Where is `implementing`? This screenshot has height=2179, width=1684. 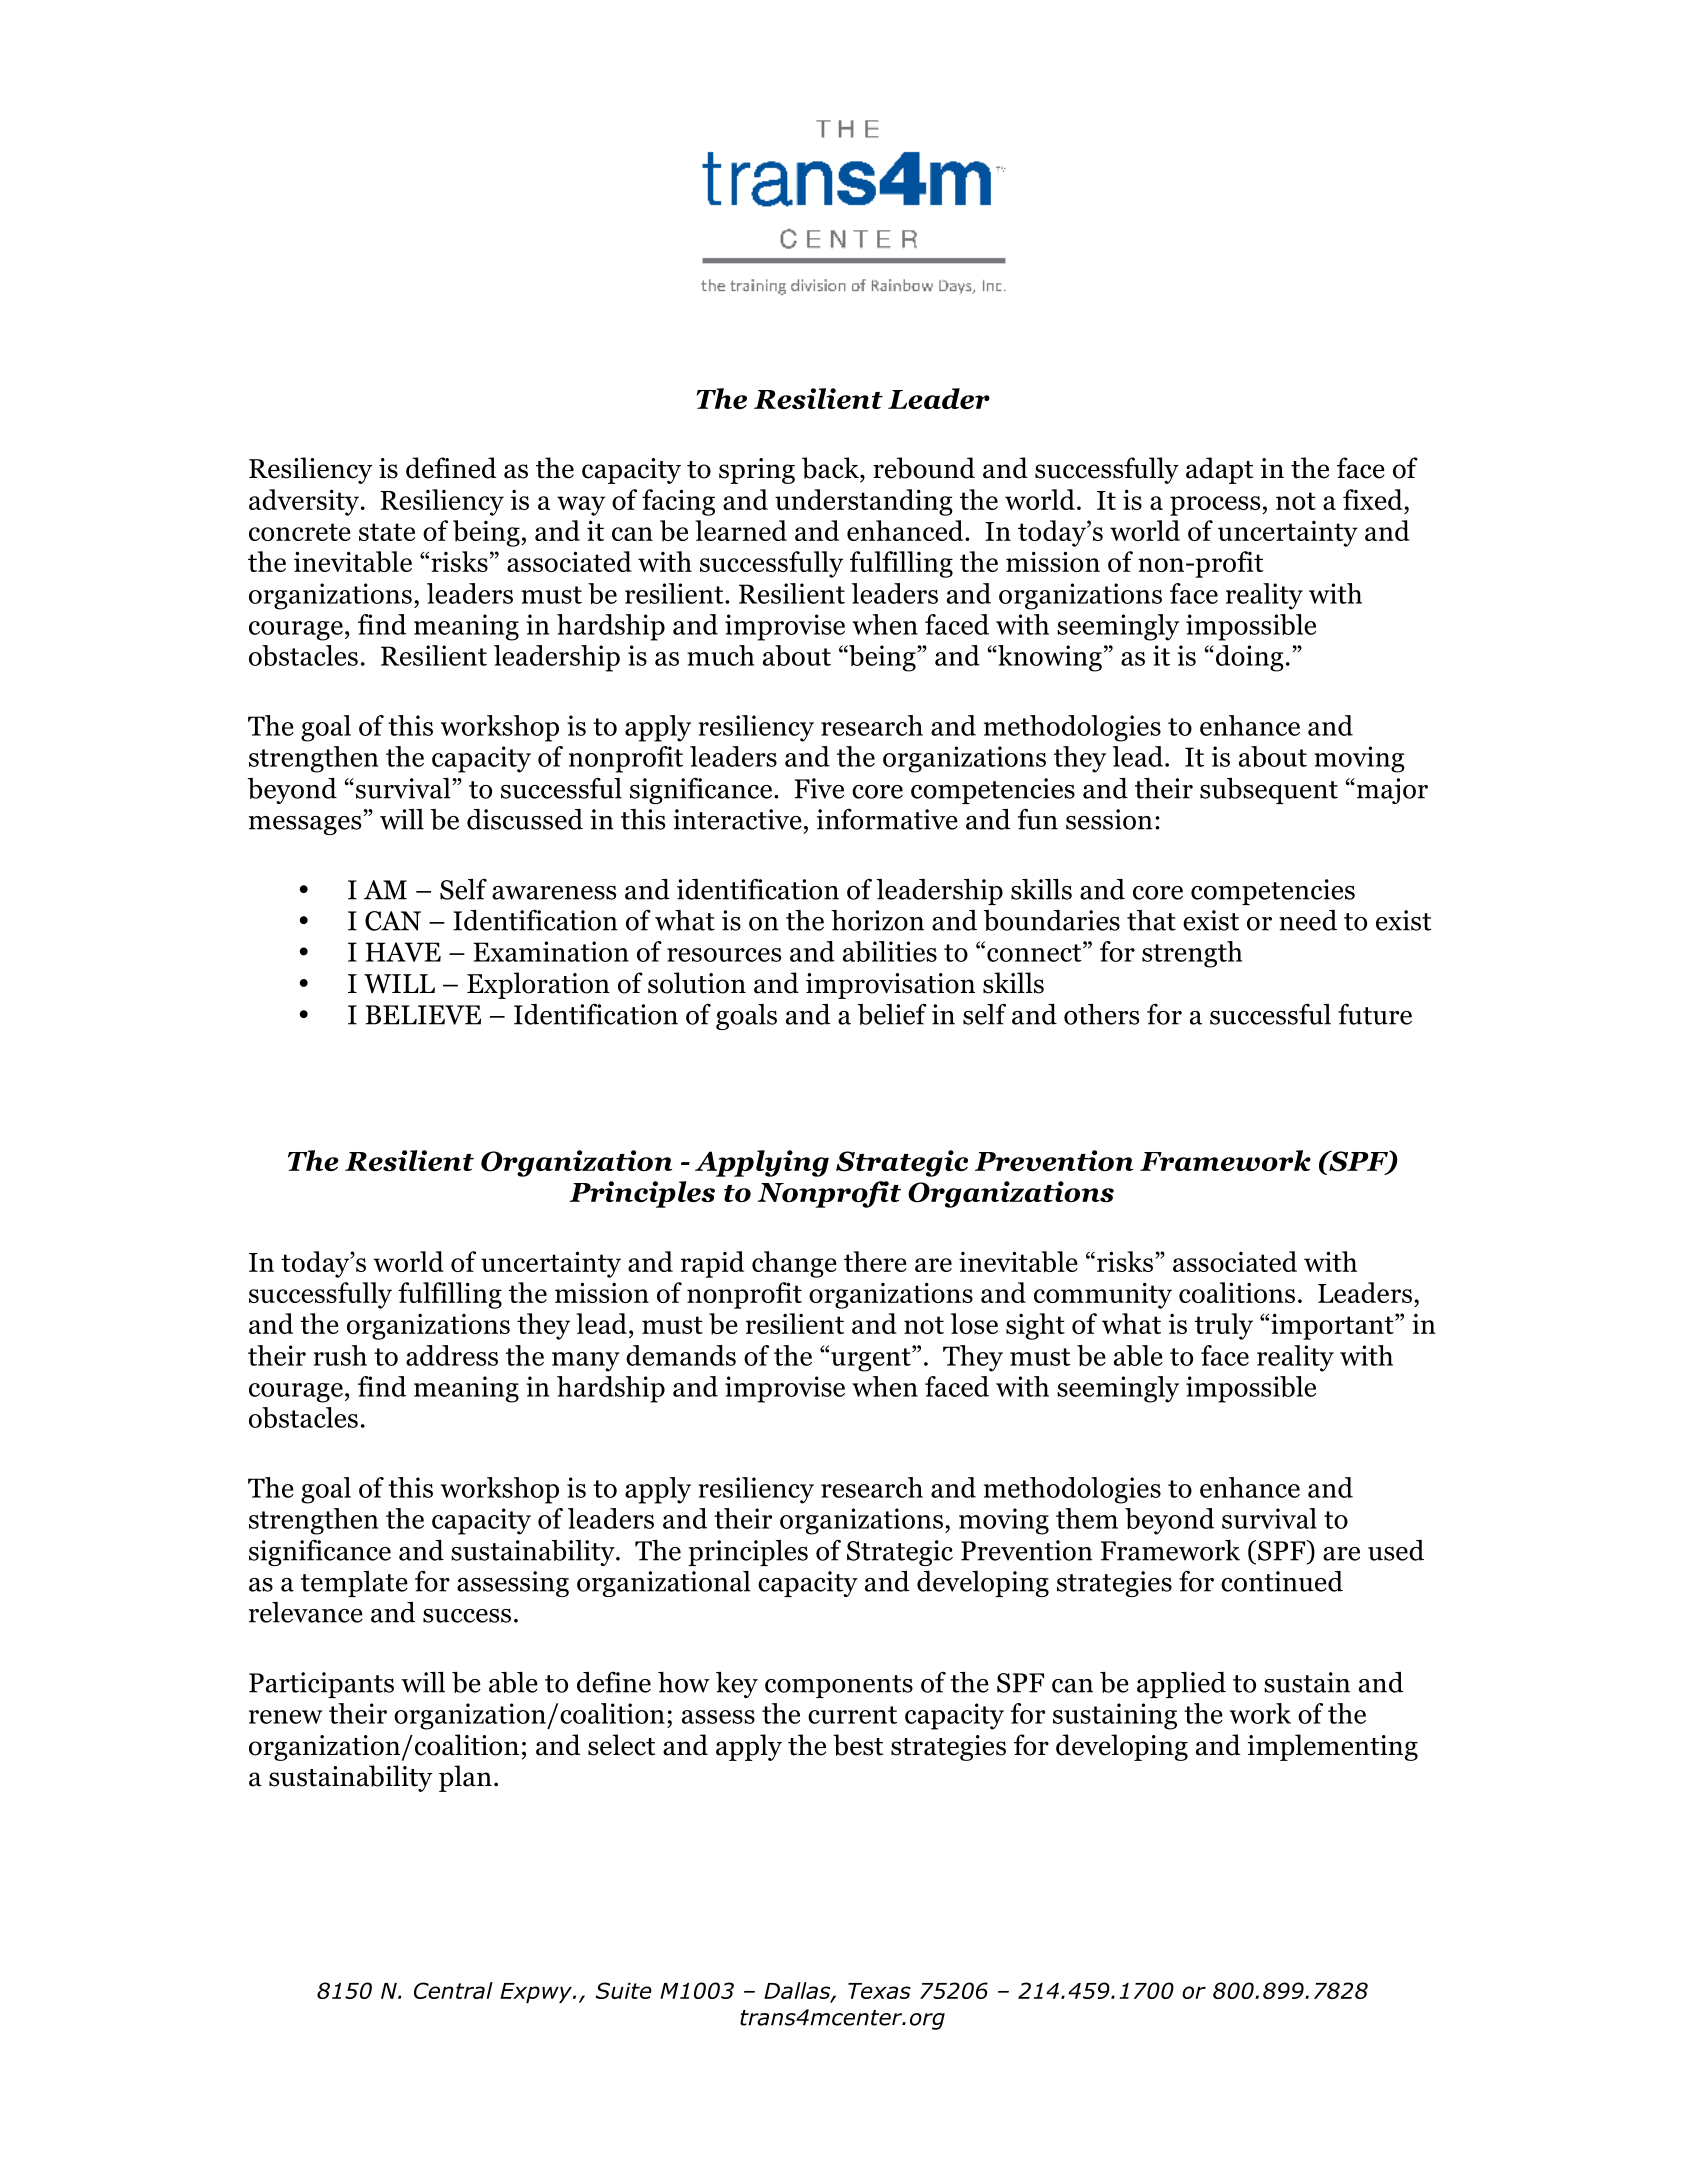 implementing is located at coordinates (1333, 1747).
